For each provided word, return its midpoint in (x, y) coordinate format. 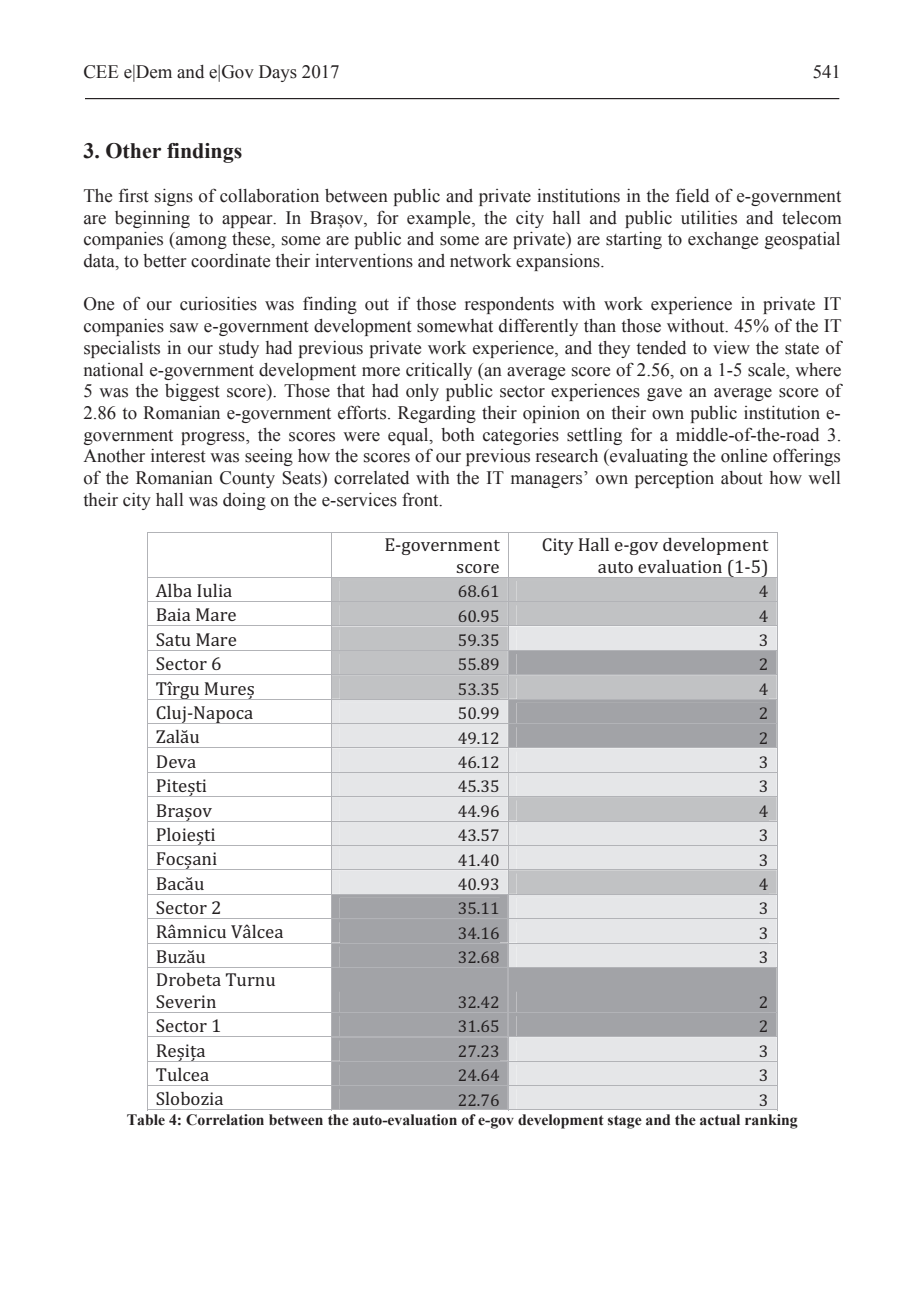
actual (720, 1120)
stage (625, 1122)
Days (278, 73)
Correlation (225, 1120)
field (692, 195)
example (440, 219)
